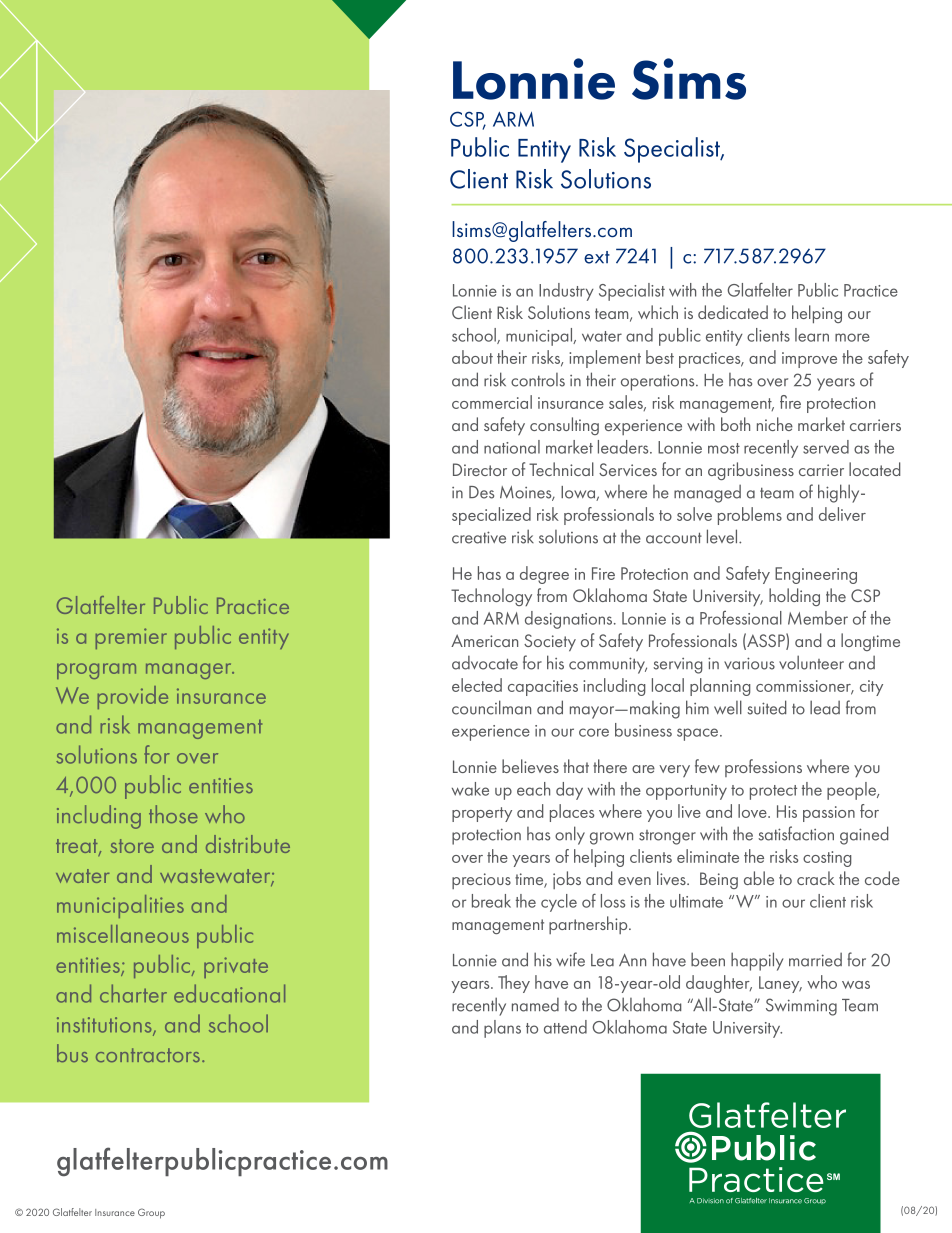 The height and width of the screenshot is (1233, 952). I want to click on Industry, so click(566, 292).
